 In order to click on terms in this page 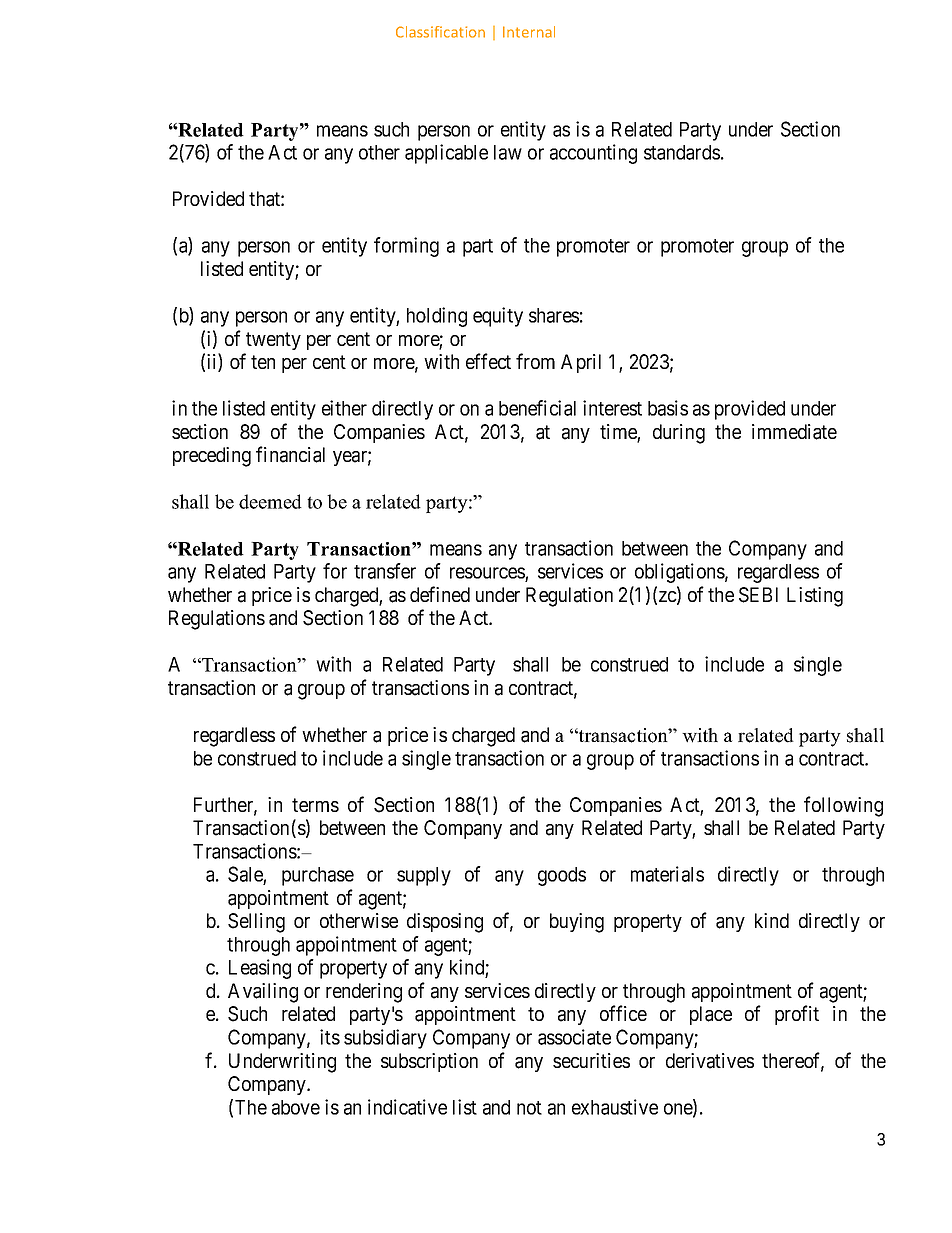, I will do `click(315, 805)`.
